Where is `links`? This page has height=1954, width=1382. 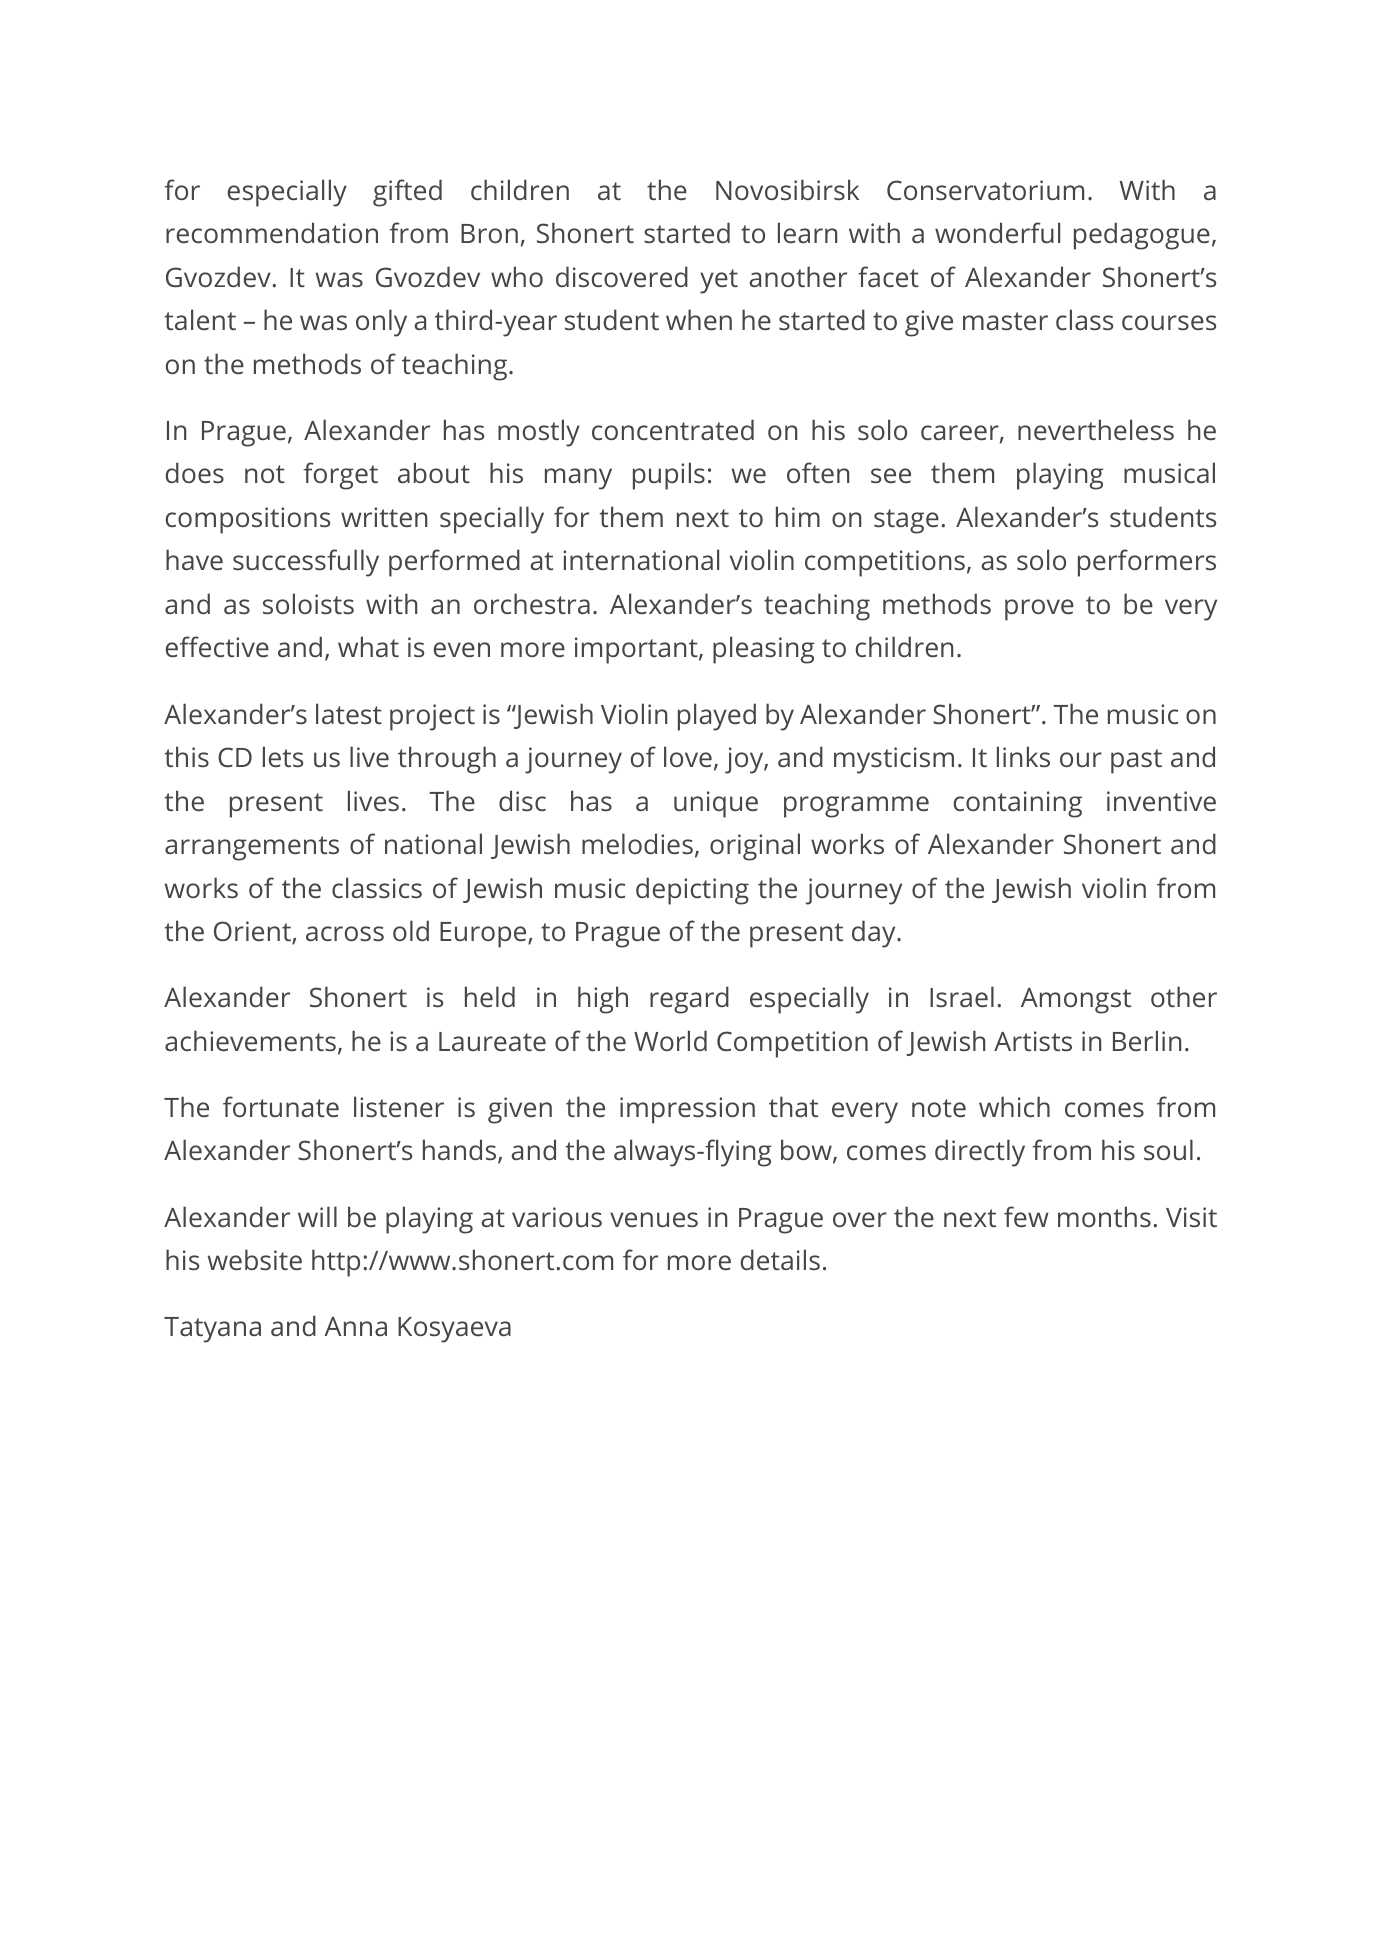
links is located at coordinates (1023, 756).
